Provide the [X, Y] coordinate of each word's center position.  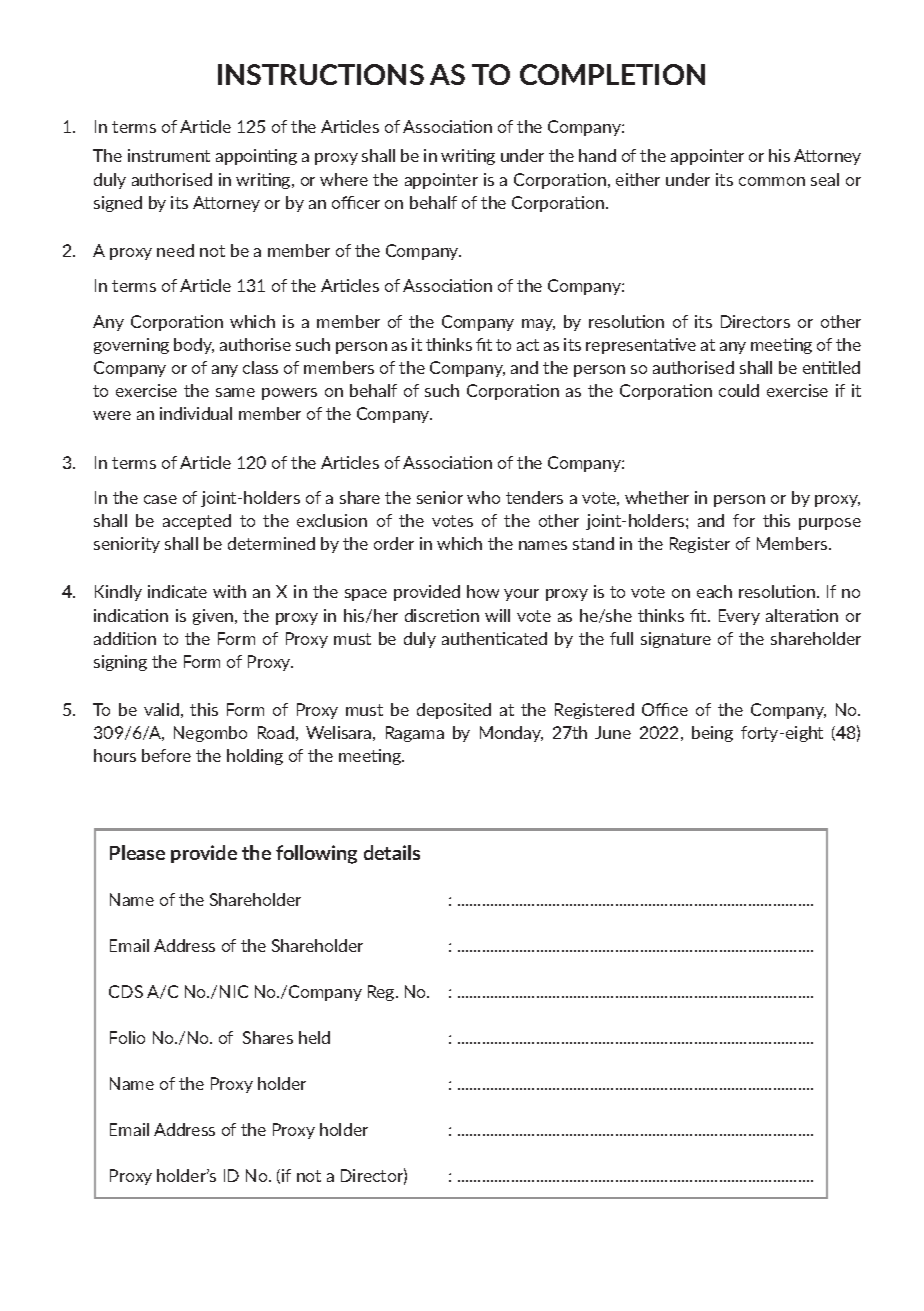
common [772, 181]
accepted [197, 522]
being [712, 734]
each [714, 591]
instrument [169, 155]
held [314, 1037]
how [483, 591]
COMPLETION [612, 74]
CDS [126, 991]
